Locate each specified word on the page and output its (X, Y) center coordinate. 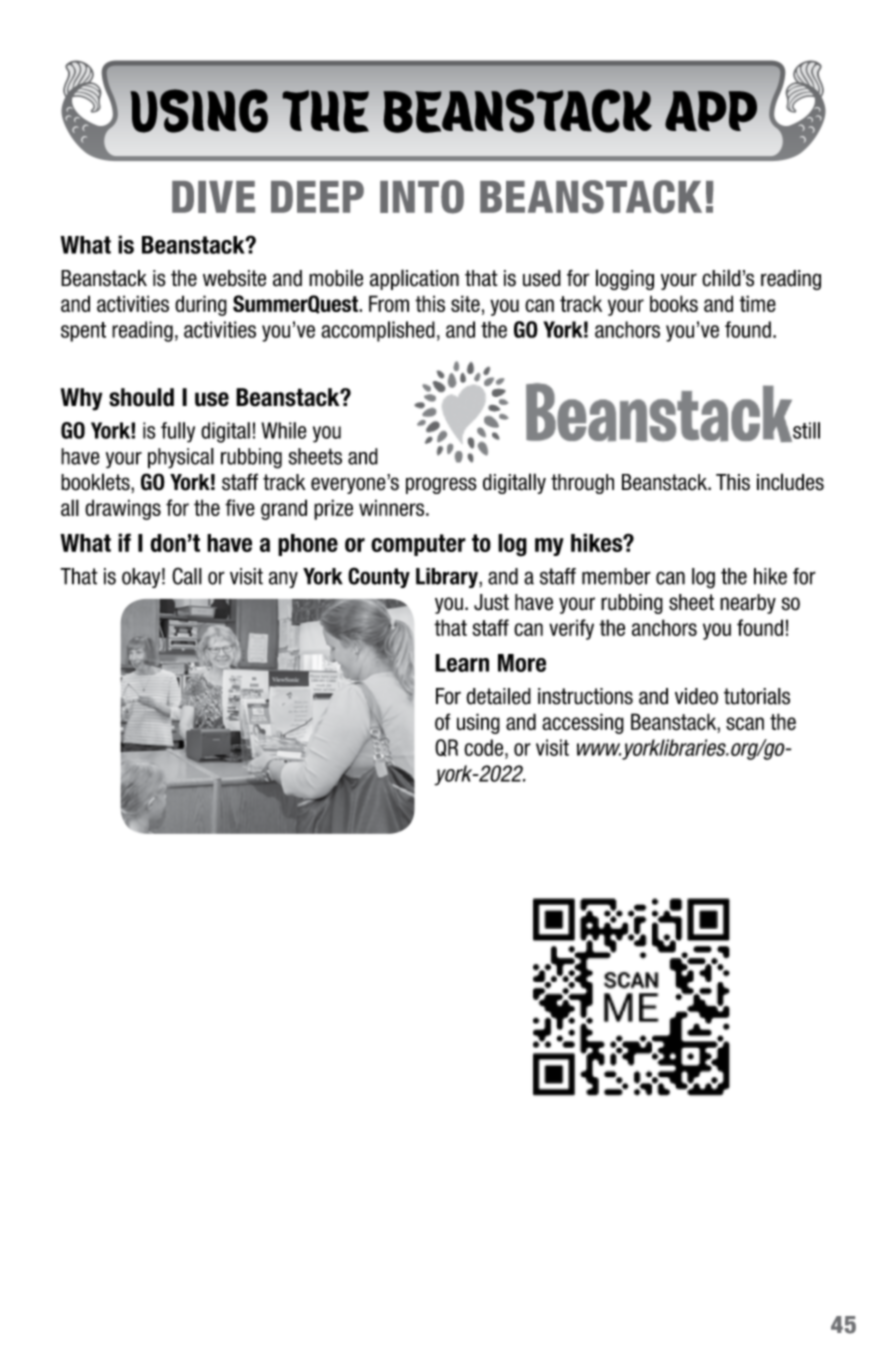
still (805, 431)
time (757, 303)
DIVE (213, 197)
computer (418, 545)
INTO (422, 197)
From (389, 303)
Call (187, 576)
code (485, 747)
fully (178, 432)
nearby (748, 604)
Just (491, 602)
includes (790, 482)
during (201, 305)
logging (625, 279)
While (284, 430)
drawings (123, 509)
